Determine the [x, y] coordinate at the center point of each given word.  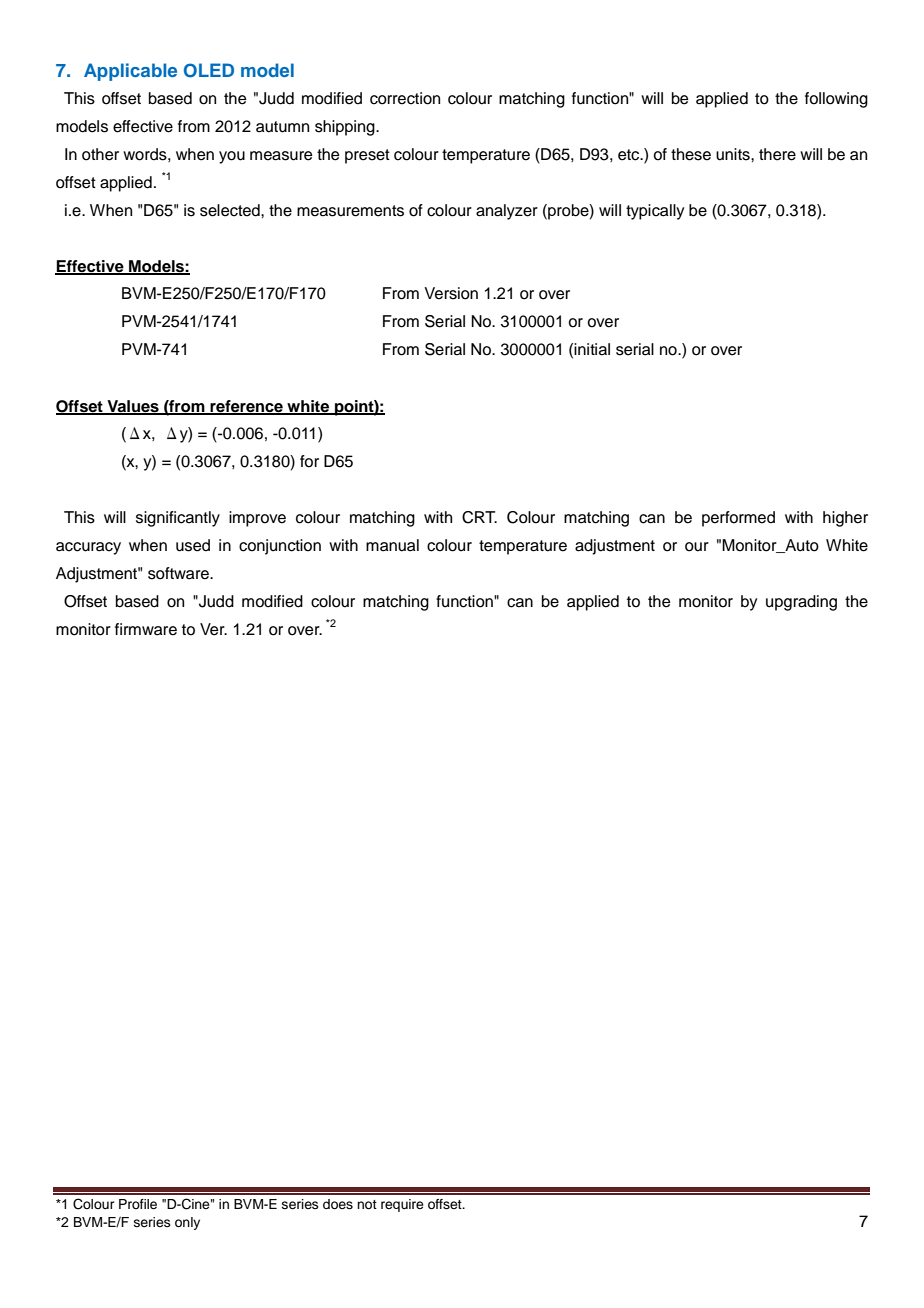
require [402, 1205]
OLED [209, 70]
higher [845, 519]
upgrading [801, 603]
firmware [146, 629]
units [734, 154]
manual [392, 545]
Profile [138, 1204]
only [187, 1223]
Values [133, 407]
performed [738, 519]
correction [405, 98]
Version [451, 293]
